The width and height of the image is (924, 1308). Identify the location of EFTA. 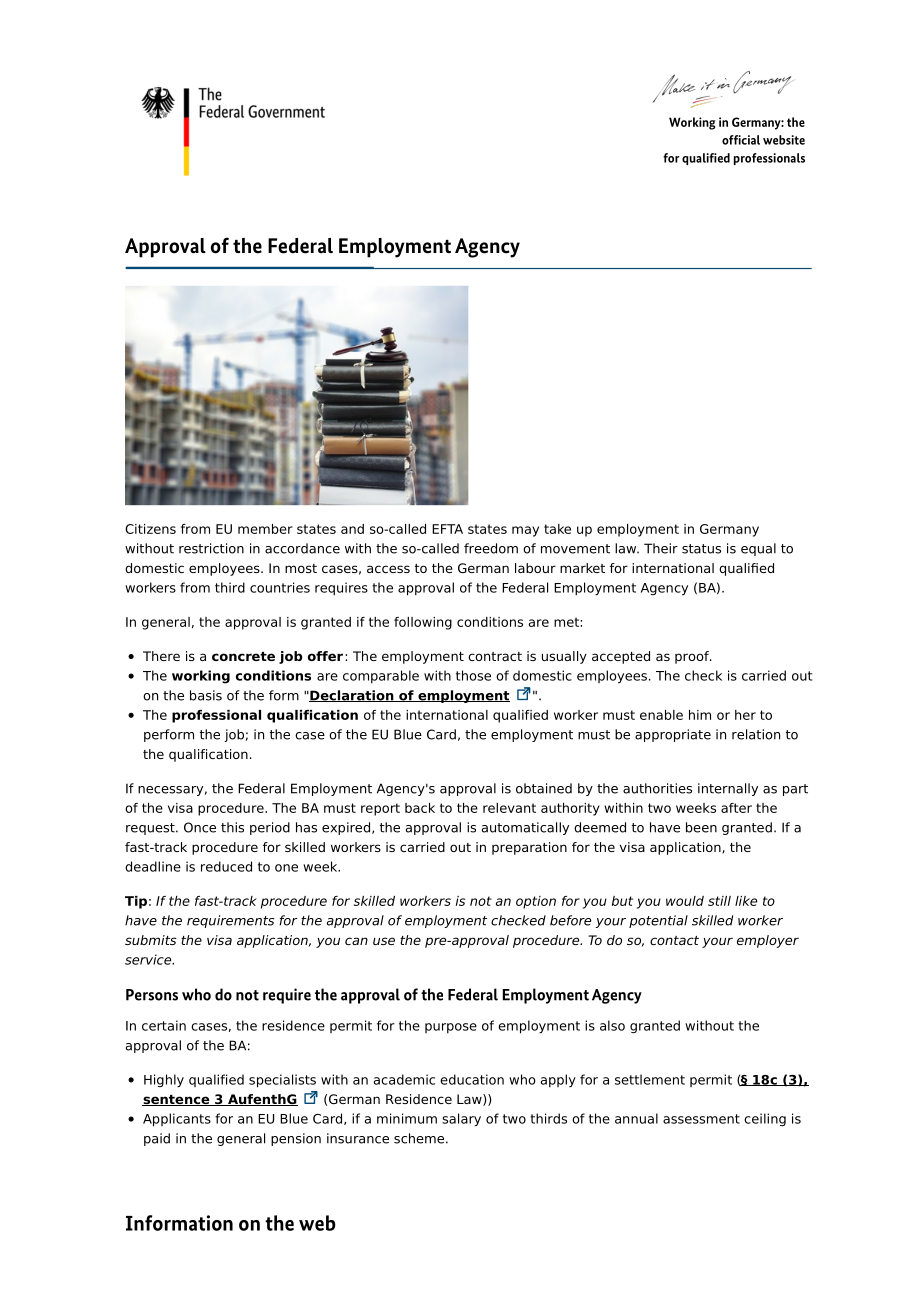
(447, 529).
